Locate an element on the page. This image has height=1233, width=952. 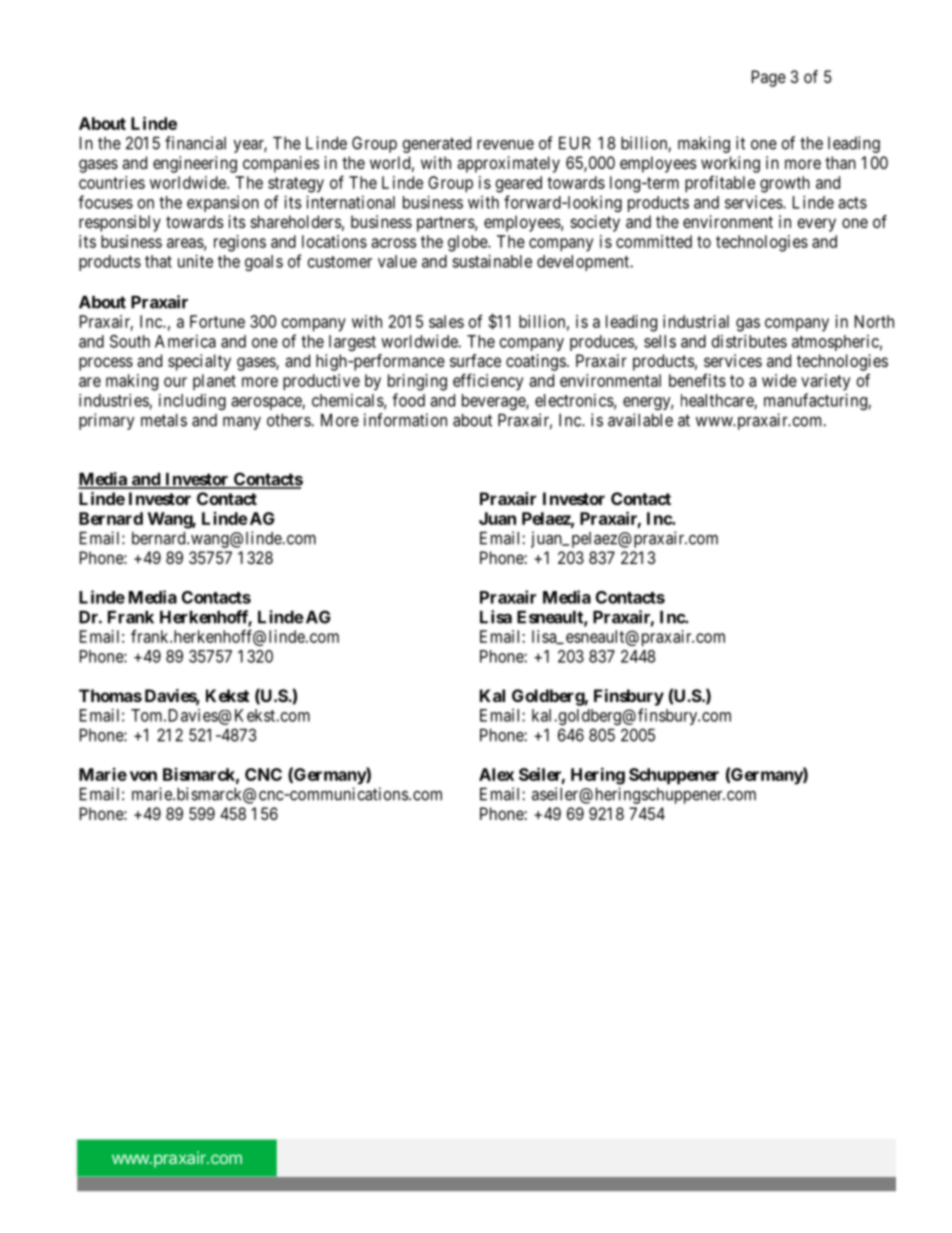
revenue is located at coordinates (505, 145).
